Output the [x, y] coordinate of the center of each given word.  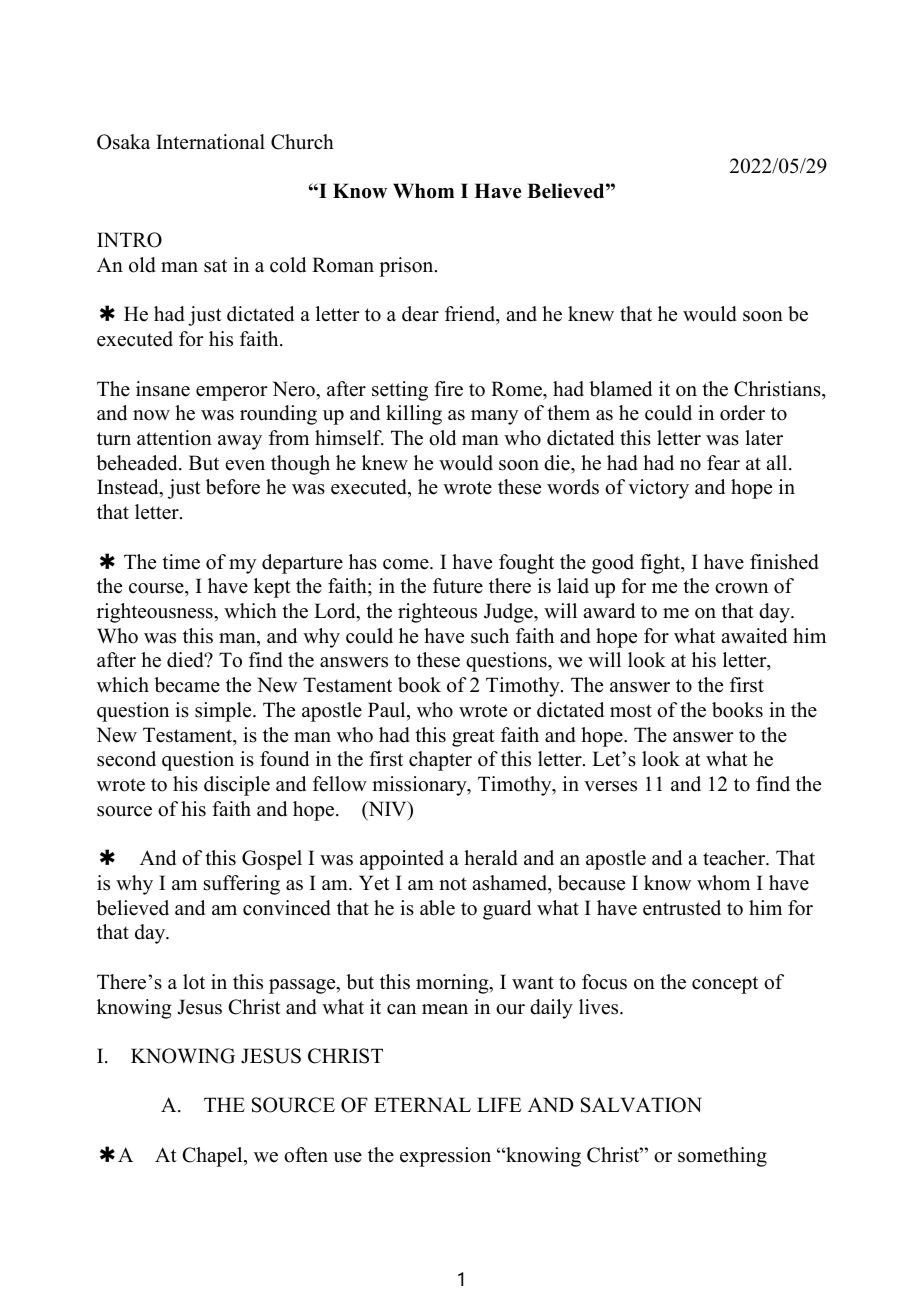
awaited [754, 636]
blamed [620, 389]
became [187, 685]
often [306, 1155]
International [210, 142]
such [490, 636]
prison [407, 267]
